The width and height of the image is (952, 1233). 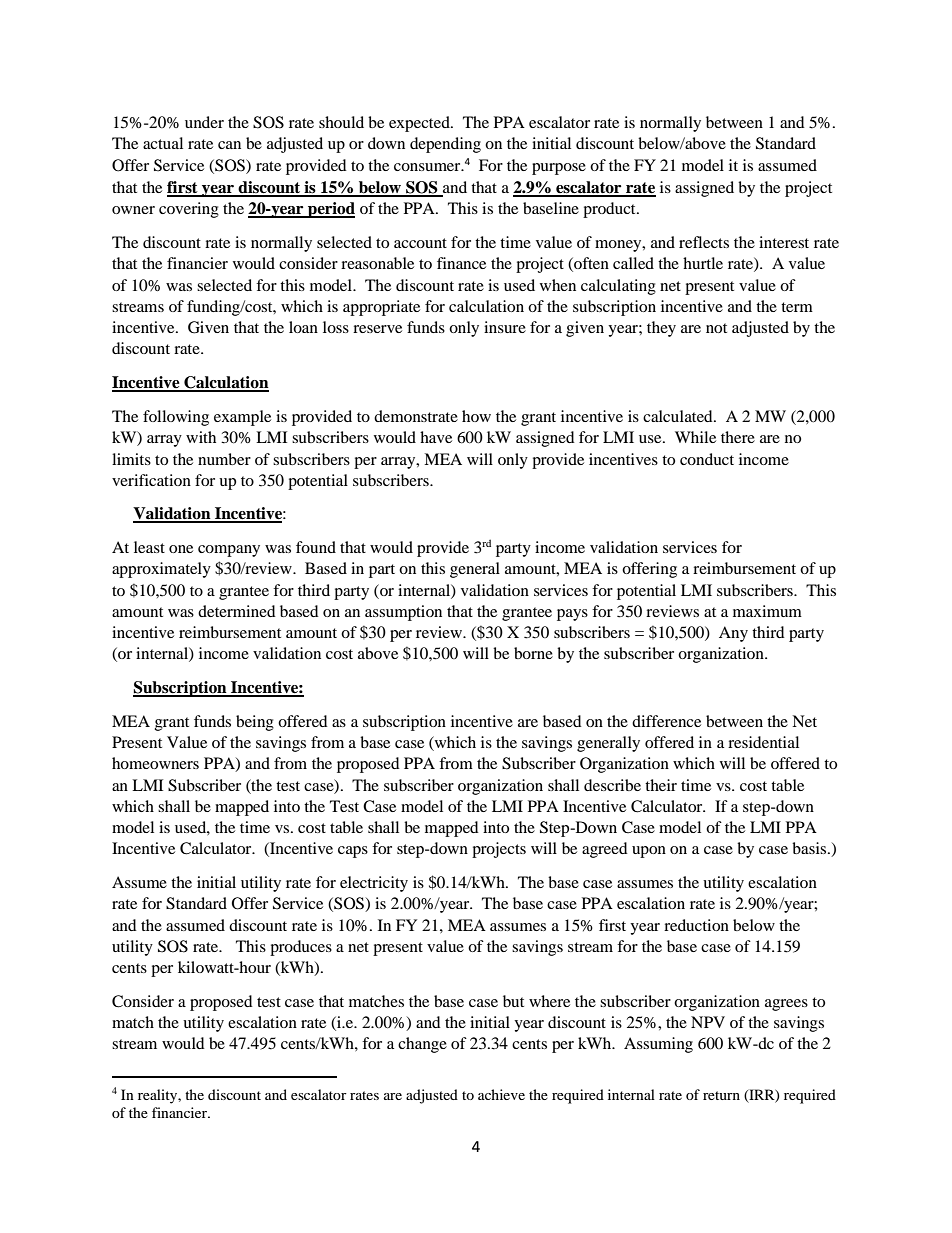 I want to click on approximately, so click(x=161, y=570).
